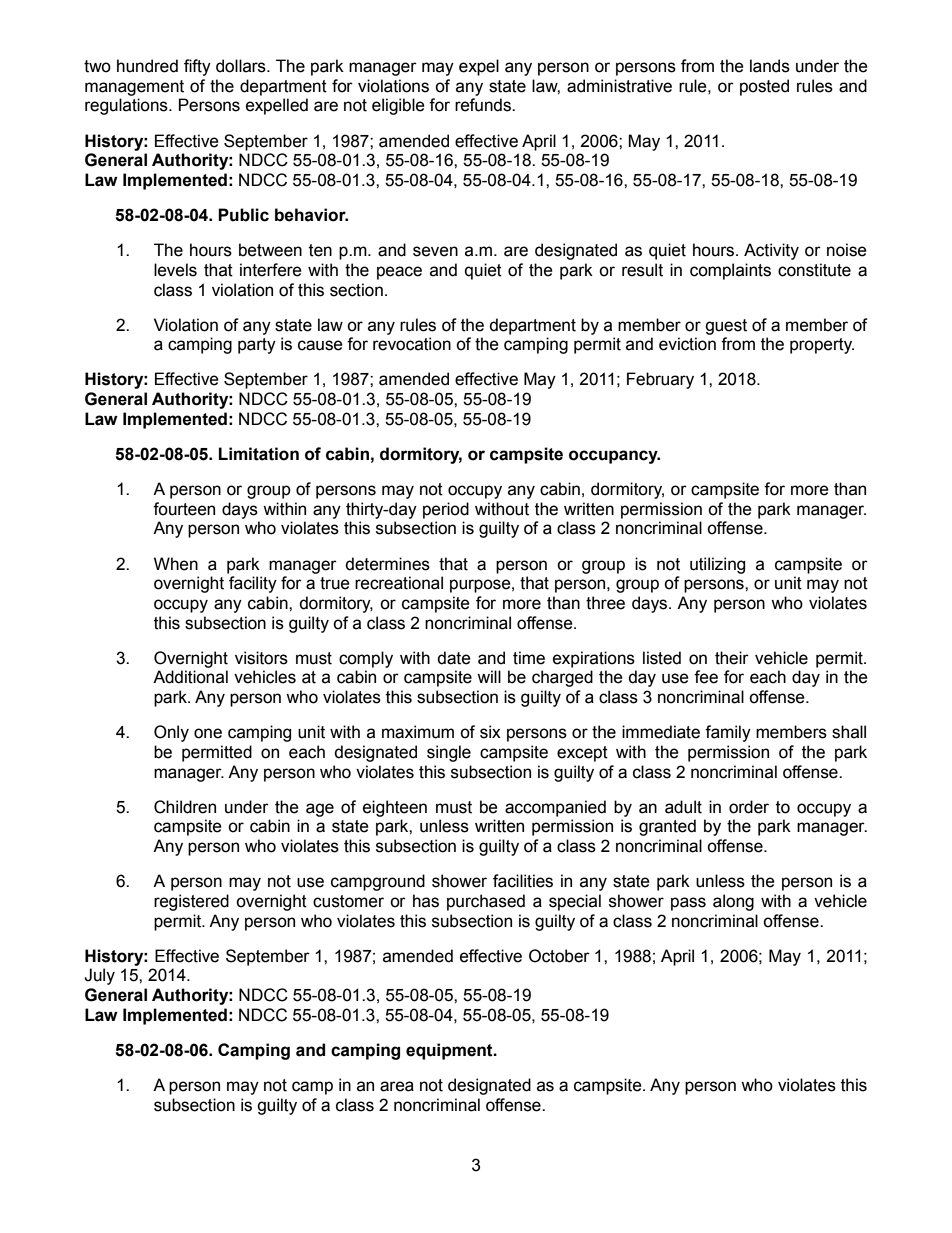 The width and height of the screenshot is (952, 1233). Describe the element at coordinates (395, 808) in the screenshot. I see `eighteen` at that location.
